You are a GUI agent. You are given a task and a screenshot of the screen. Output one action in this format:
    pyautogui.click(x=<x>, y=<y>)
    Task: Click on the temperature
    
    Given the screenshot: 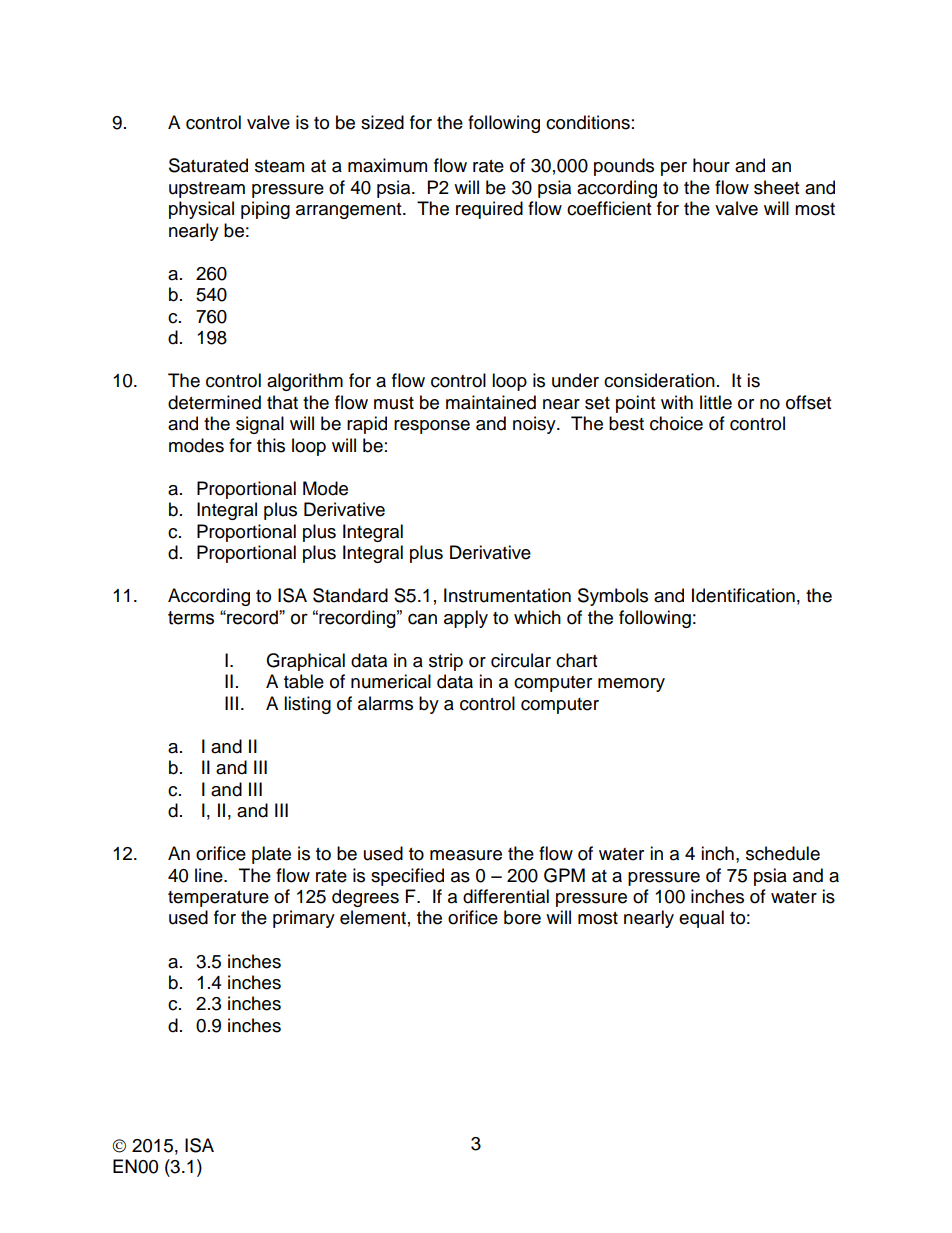 What is the action you would take?
    pyautogui.click(x=218, y=899)
